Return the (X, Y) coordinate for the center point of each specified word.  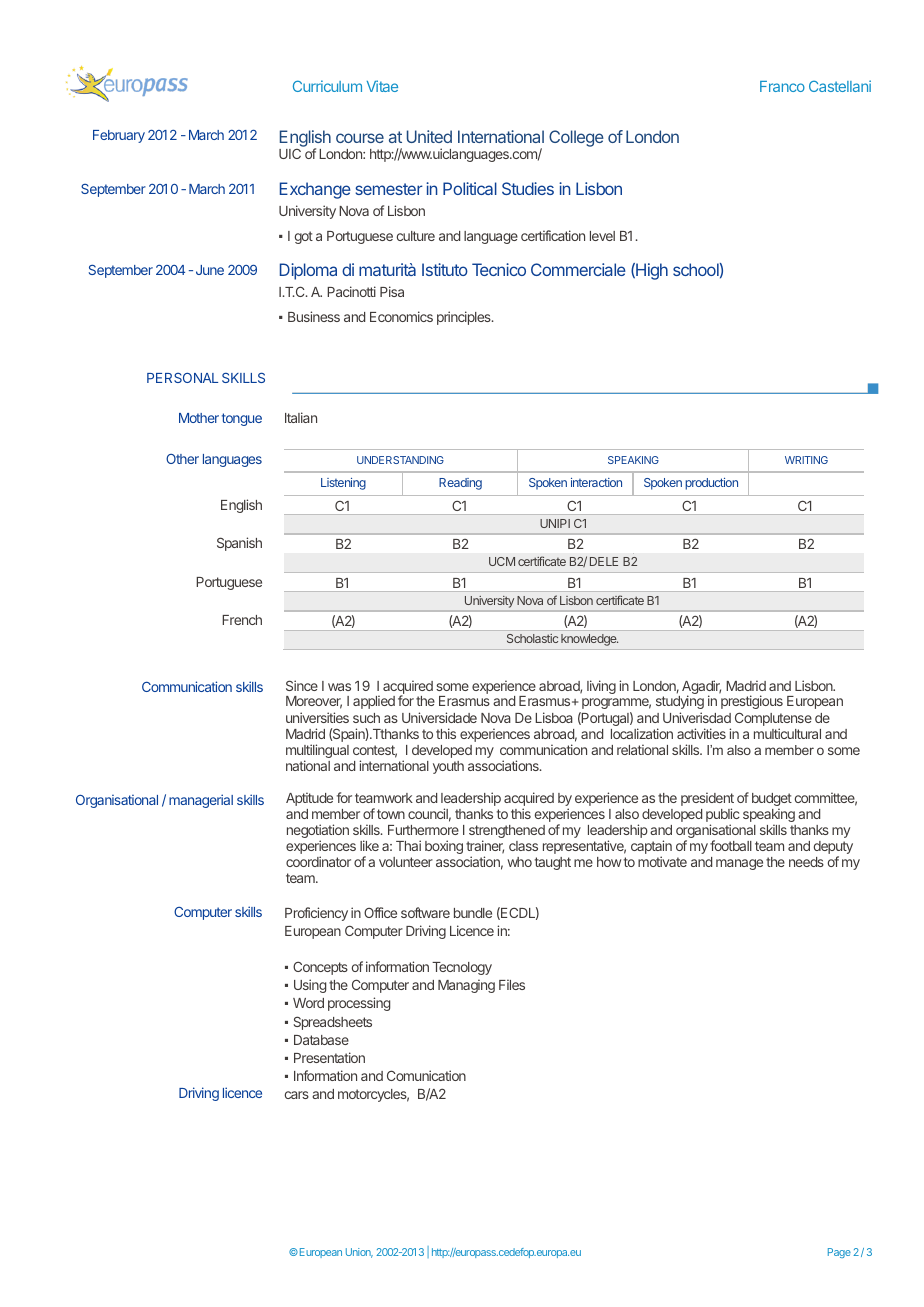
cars (297, 1095)
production (711, 484)
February (119, 136)
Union (359, 1253)
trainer (485, 847)
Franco (782, 86)
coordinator (318, 861)
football (731, 845)
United (429, 136)
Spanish (239, 544)
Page (839, 1253)
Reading (460, 484)
